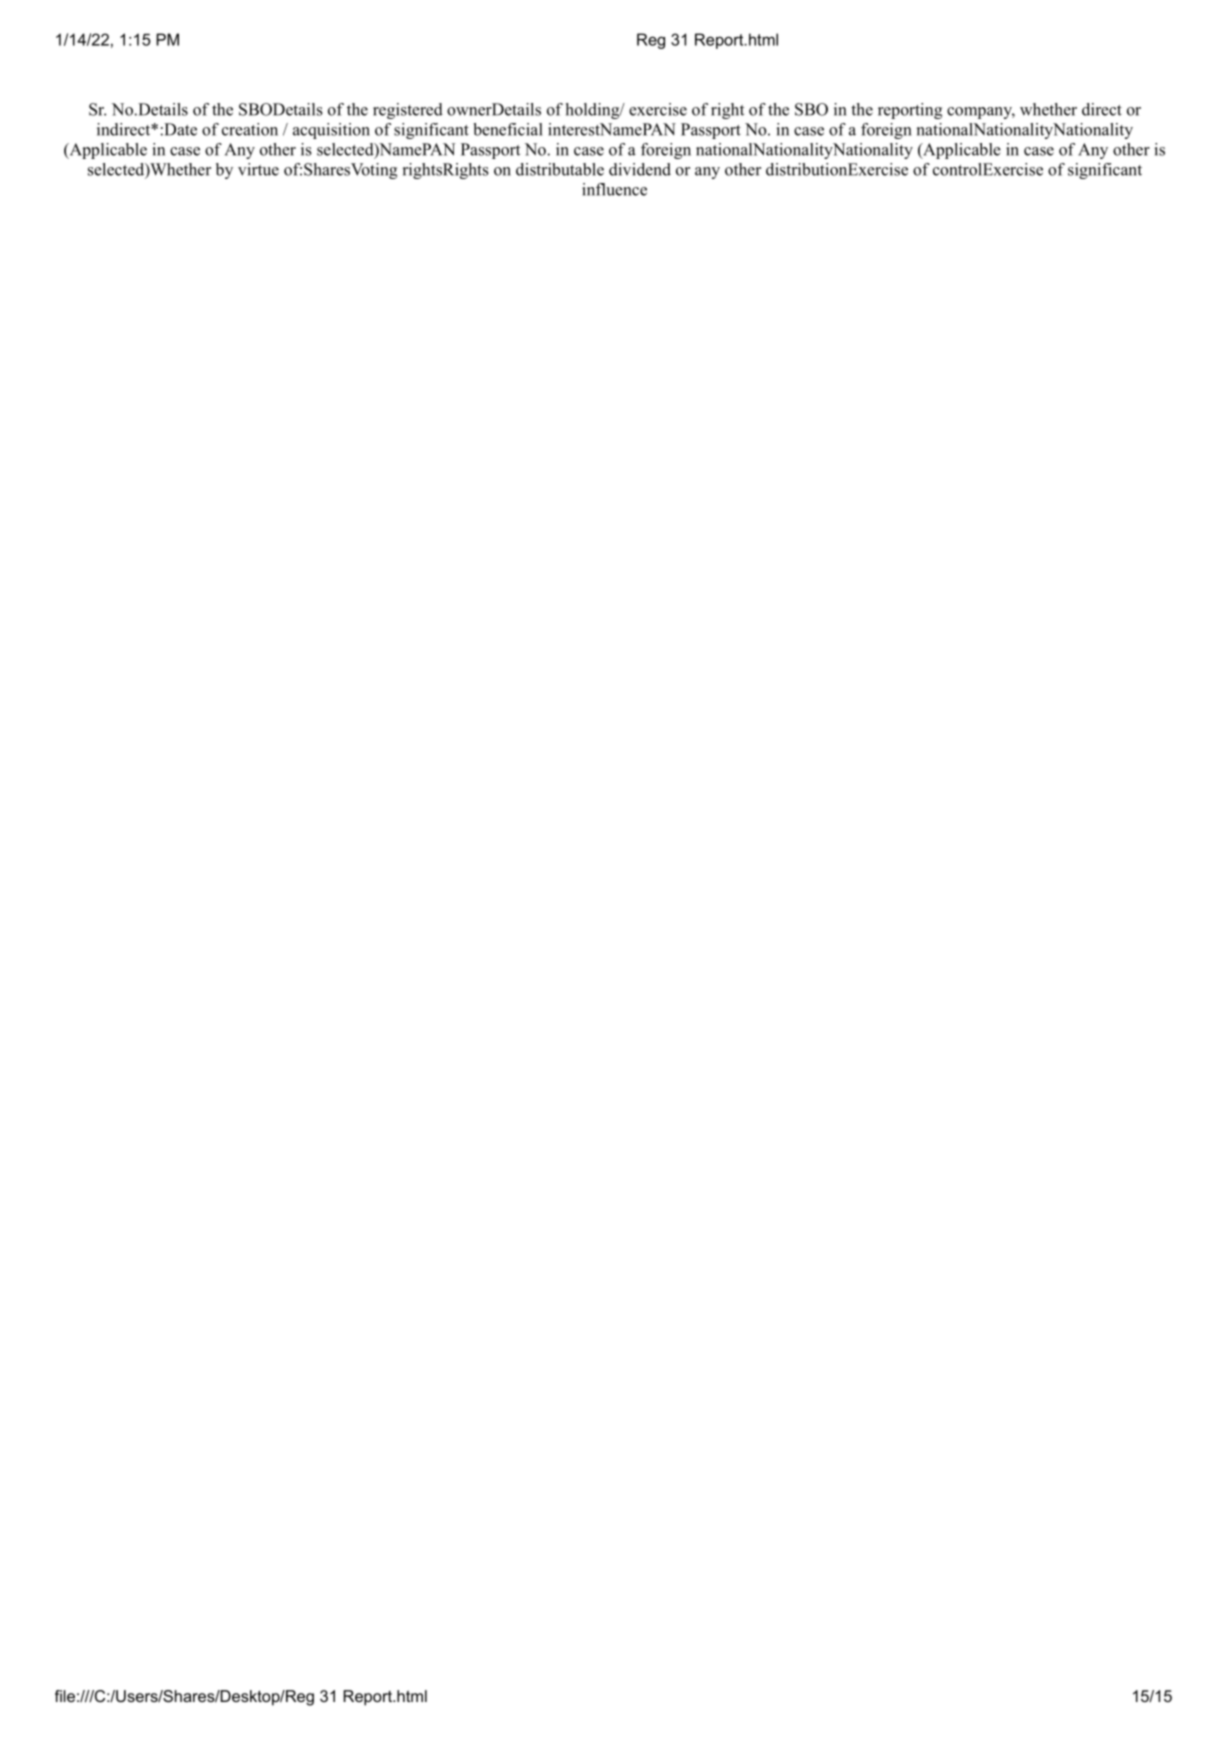  I want to click on beneficial, so click(508, 129).
